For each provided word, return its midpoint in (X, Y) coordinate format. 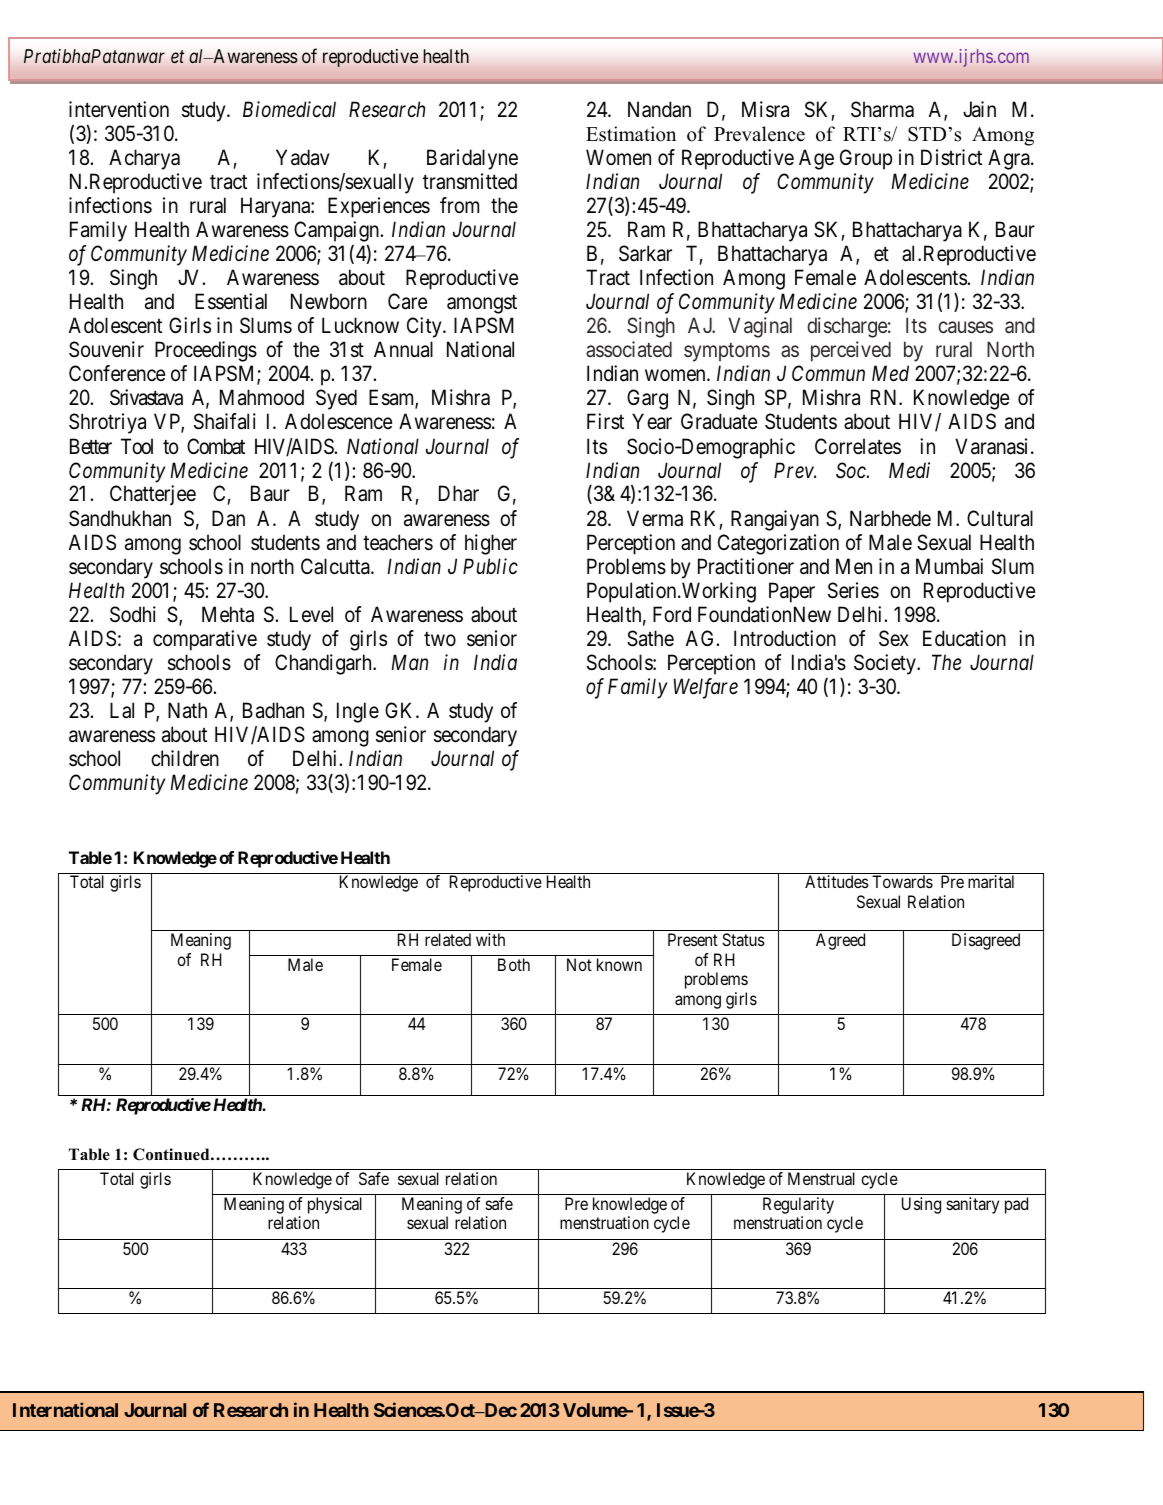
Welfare (705, 688)
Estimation (631, 134)
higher (491, 544)
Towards (902, 881)
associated (629, 349)
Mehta (228, 614)
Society (886, 664)
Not (579, 964)
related (448, 939)
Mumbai (949, 566)
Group (866, 159)
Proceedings (206, 351)
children (185, 758)
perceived (851, 351)
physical (335, 1205)
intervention (119, 109)
